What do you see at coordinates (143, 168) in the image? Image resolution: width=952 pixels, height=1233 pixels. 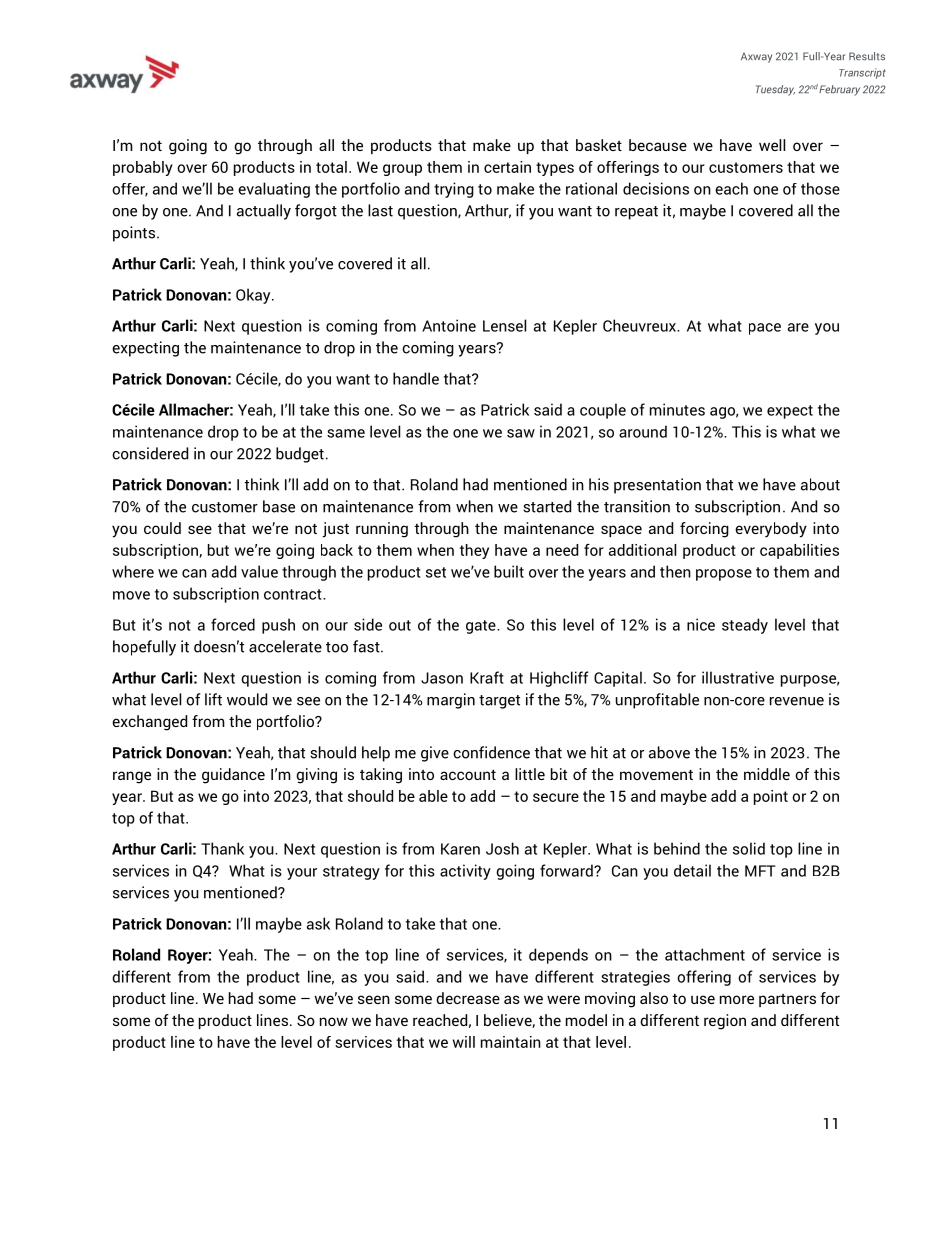 I see `probably` at bounding box center [143, 168].
